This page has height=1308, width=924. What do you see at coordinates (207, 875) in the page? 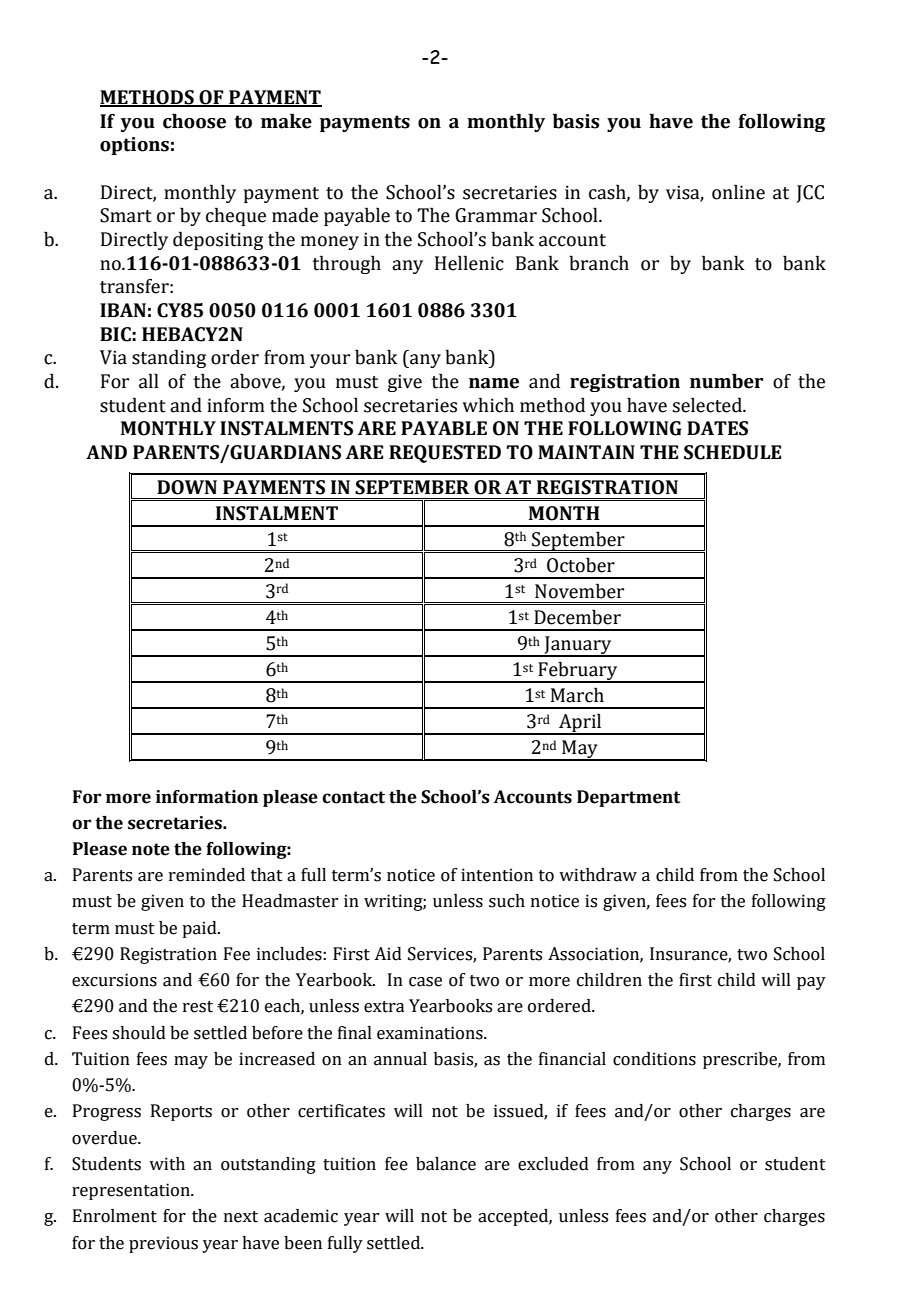
I see `reminded` at bounding box center [207, 875].
